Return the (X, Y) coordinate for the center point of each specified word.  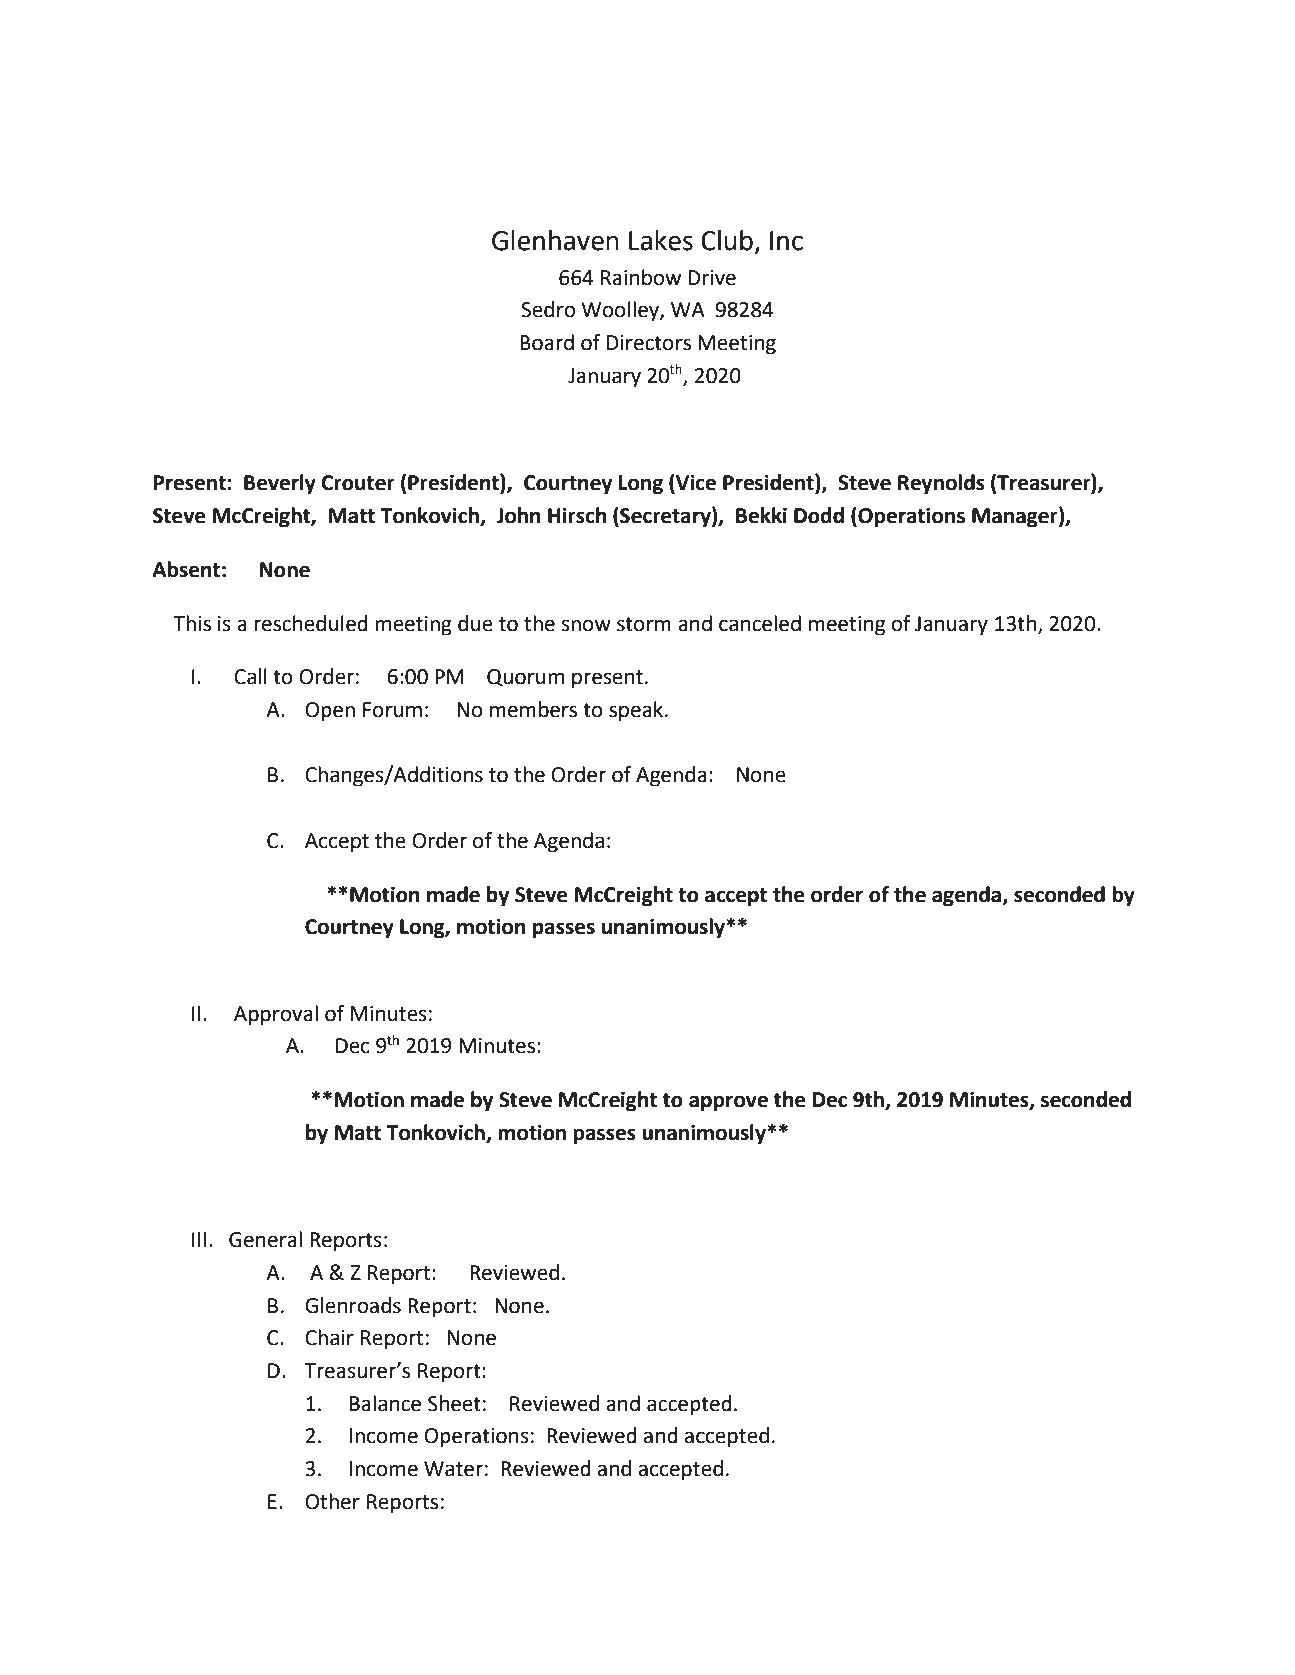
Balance (385, 1403)
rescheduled (311, 623)
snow (586, 625)
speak (637, 711)
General (265, 1239)
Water (453, 1469)
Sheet (454, 1403)
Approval (276, 1015)
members (533, 709)
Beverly (280, 484)
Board (547, 342)
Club (727, 240)
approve (728, 1103)
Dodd (819, 515)
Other (332, 1501)
